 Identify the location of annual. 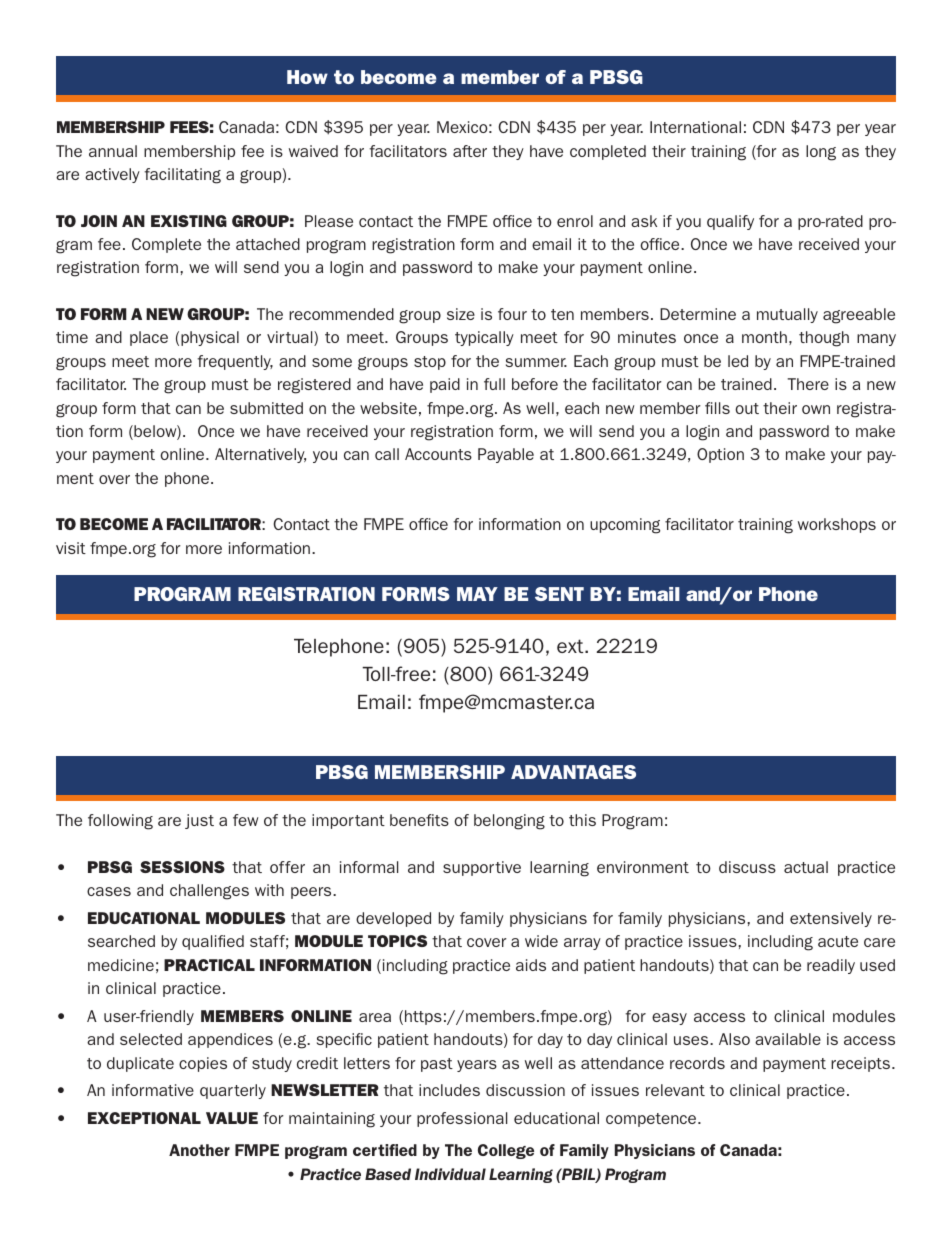
(113, 151).
